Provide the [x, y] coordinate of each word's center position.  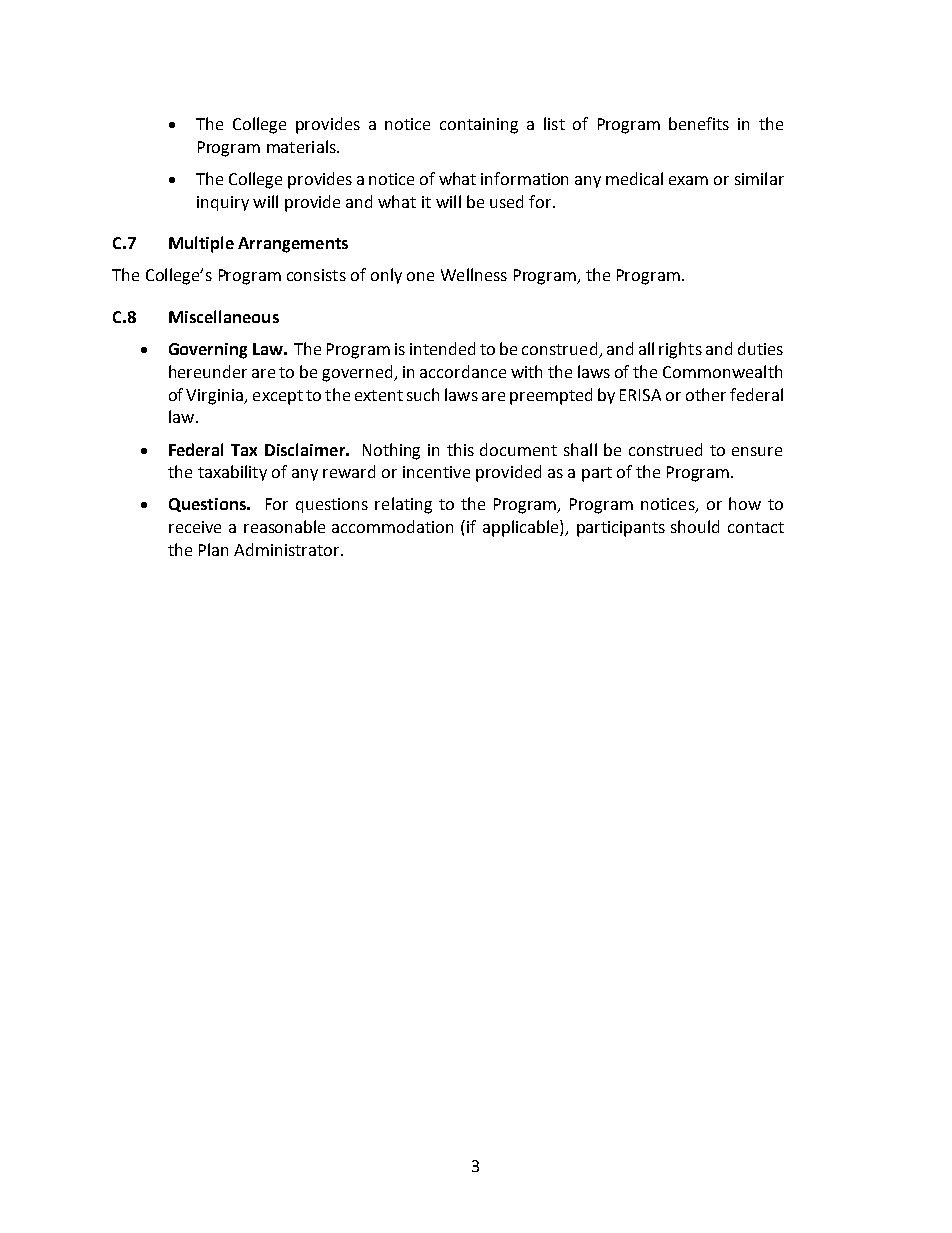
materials [302, 146]
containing [479, 126]
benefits [699, 123]
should [695, 526]
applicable [522, 528]
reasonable [284, 526]
